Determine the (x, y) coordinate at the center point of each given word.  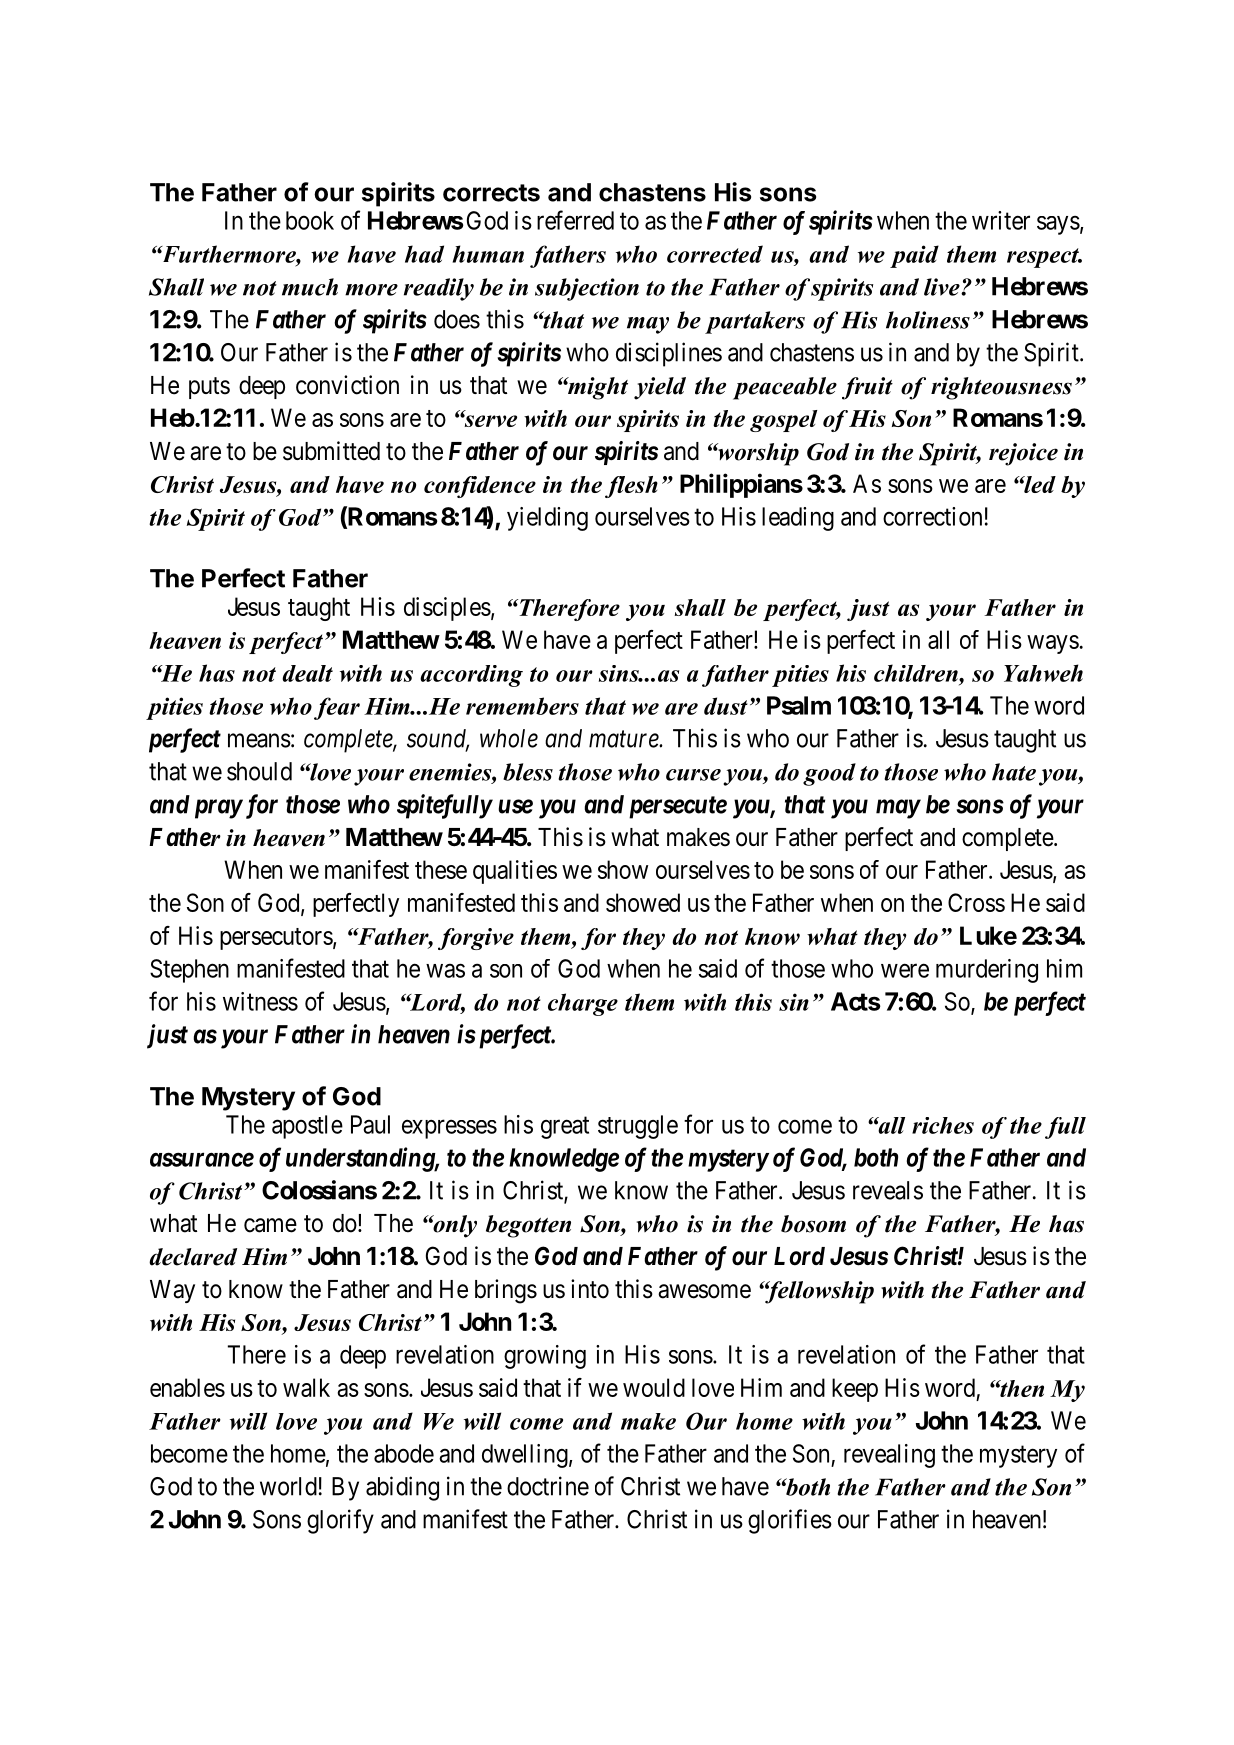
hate (1014, 772)
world (288, 1486)
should (259, 771)
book (310, 220)
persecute (678, 807)
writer (1001, 220)
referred (575, 220)
